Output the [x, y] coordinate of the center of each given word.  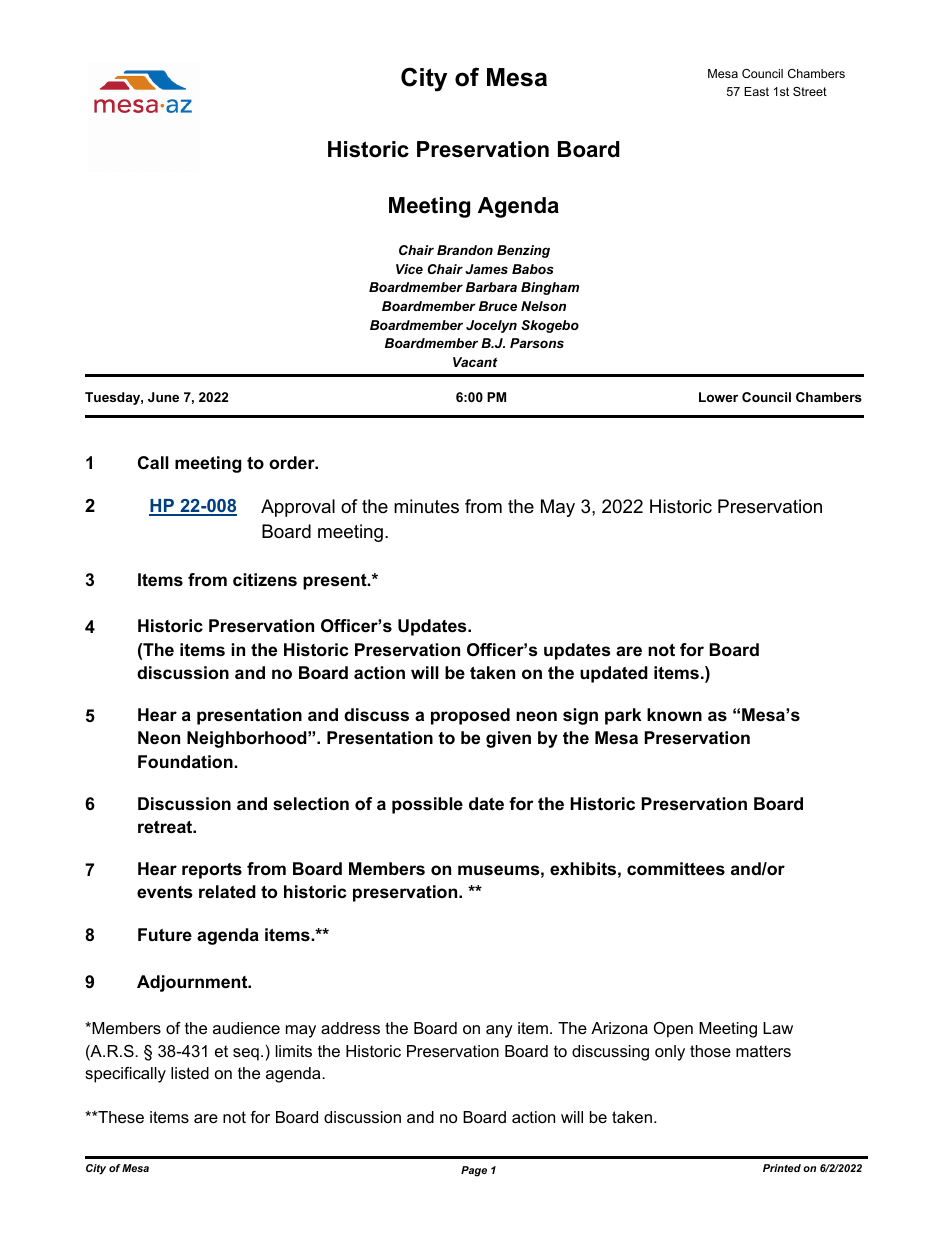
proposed [470, 716]
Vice [409, 269]
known [674, 714]
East [756, 91]
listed [190, 1073]
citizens [265, 580]
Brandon [465, 250]
